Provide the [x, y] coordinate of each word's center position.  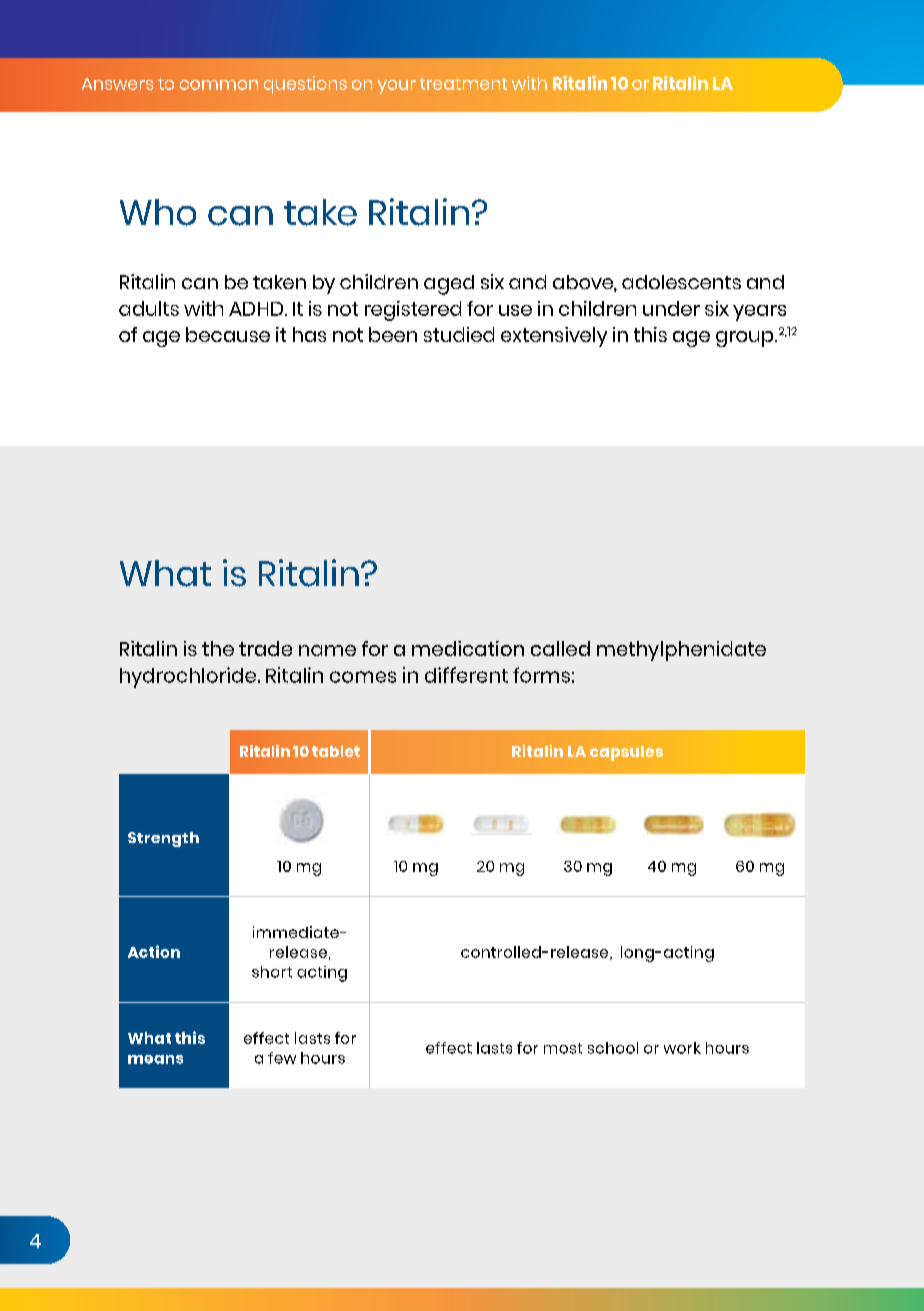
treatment [463, 84]
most [563, 1048]
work [682, 1048]
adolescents [681, 282]
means [155, 1059]
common [219, 85]
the [218, 648]
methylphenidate [681, 651]
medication [468, 648]
